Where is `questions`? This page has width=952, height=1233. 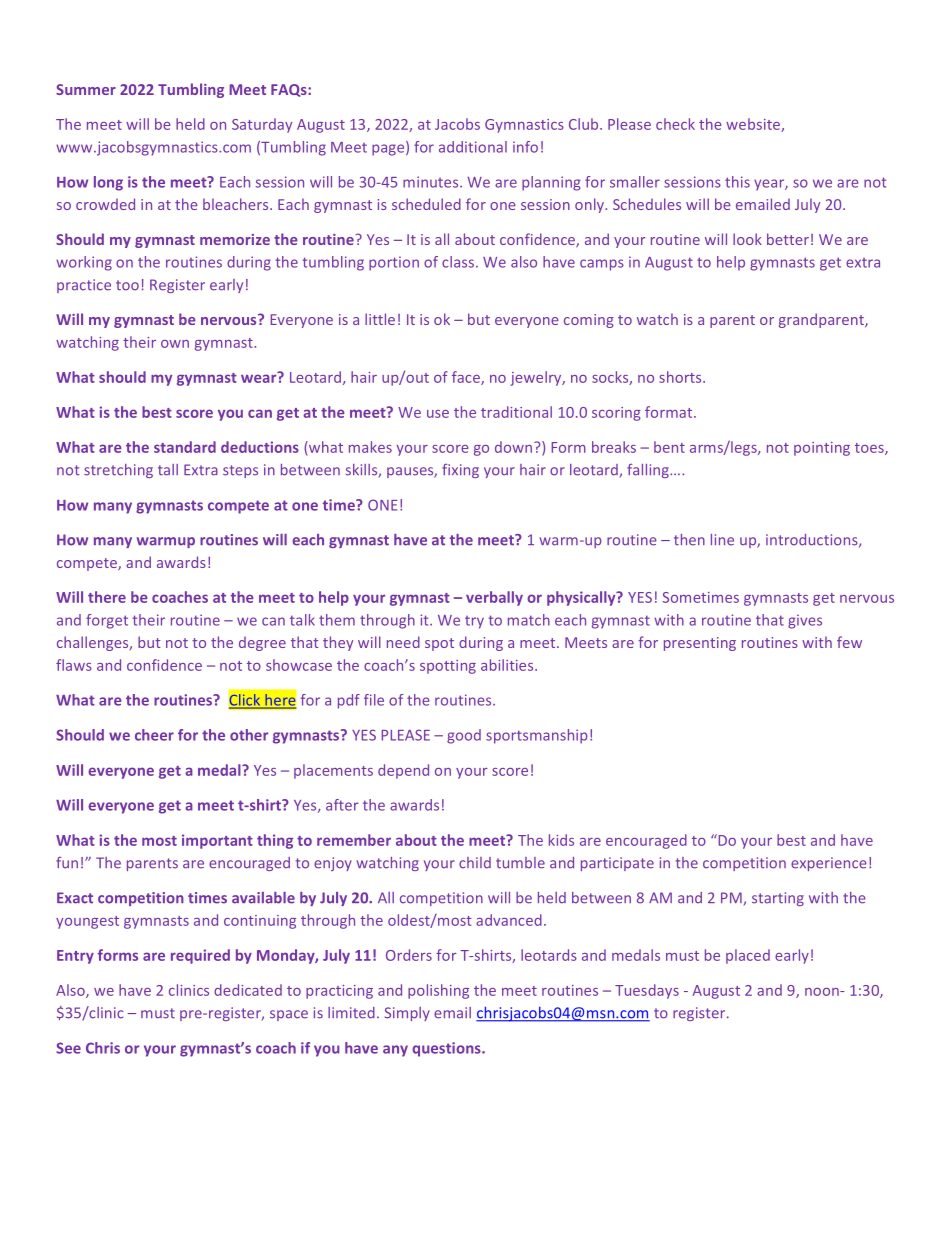 questions is located at coordinates (447, 1049).
